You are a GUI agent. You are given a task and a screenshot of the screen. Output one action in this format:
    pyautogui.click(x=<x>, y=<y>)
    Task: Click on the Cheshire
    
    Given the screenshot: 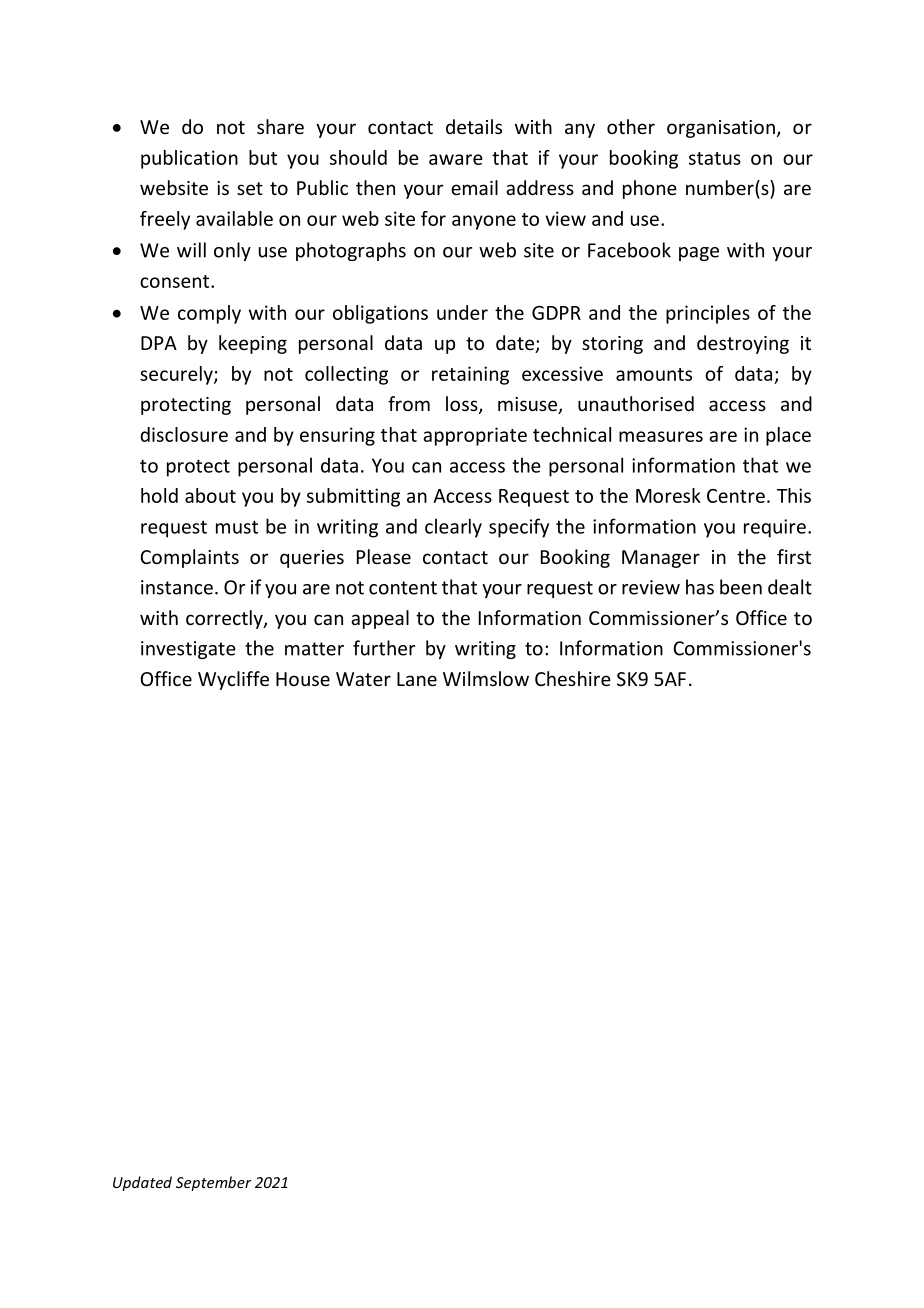 What is the action you would take?
    pyautogui.click(x=573, y=678)
